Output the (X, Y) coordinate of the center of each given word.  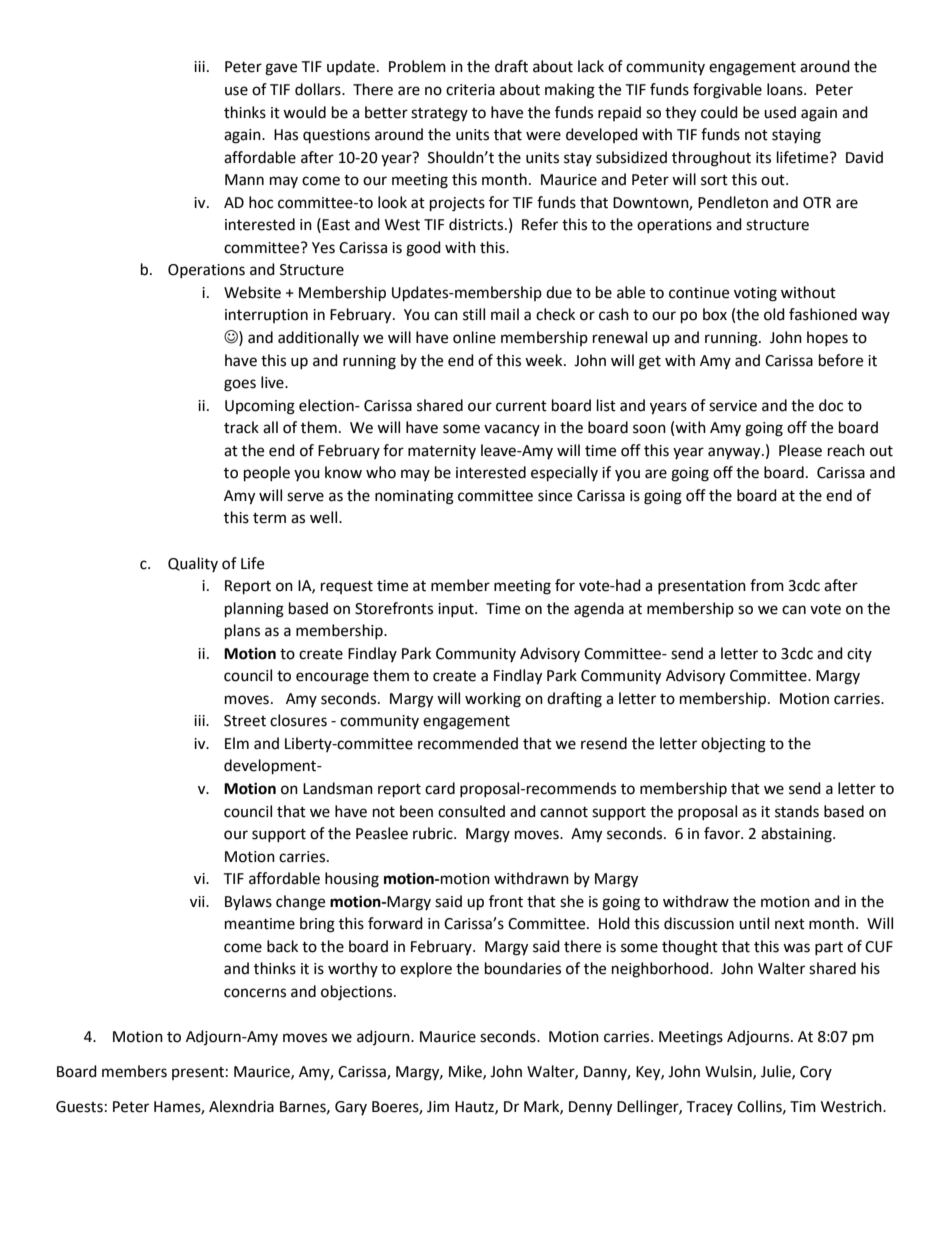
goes (240, 385)
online (474, 337)
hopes (827, 338)
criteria (470, 90)
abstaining (797, 835)
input (457, 610)
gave (281, 69)
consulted (471, 811)
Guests (79, 1107)
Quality (193, 564)
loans (786, 89)
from (767, 585)
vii (198, 901)
